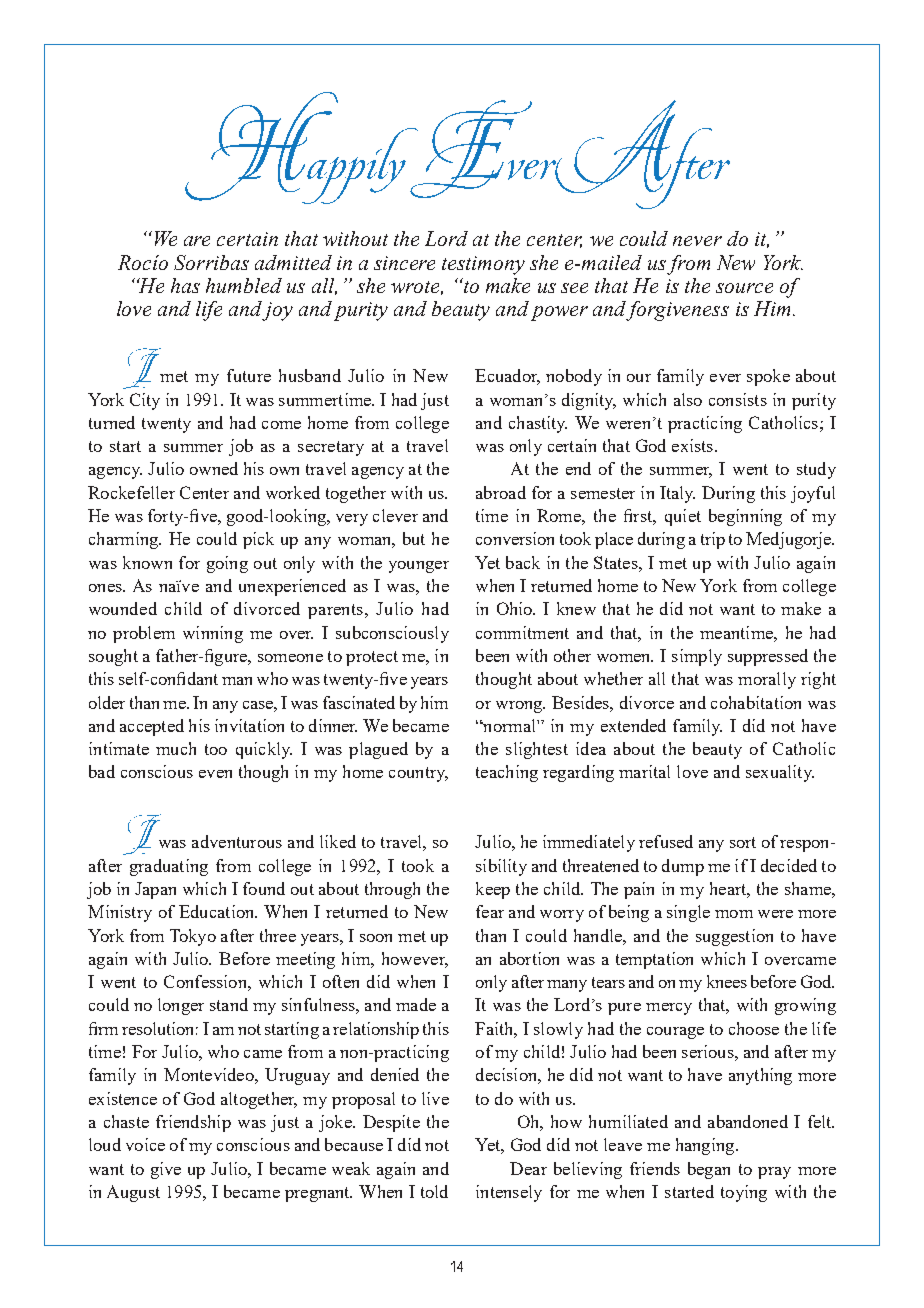 The width and height of the image is (924, 1308). I want to click on trip, so click(713, 540).
